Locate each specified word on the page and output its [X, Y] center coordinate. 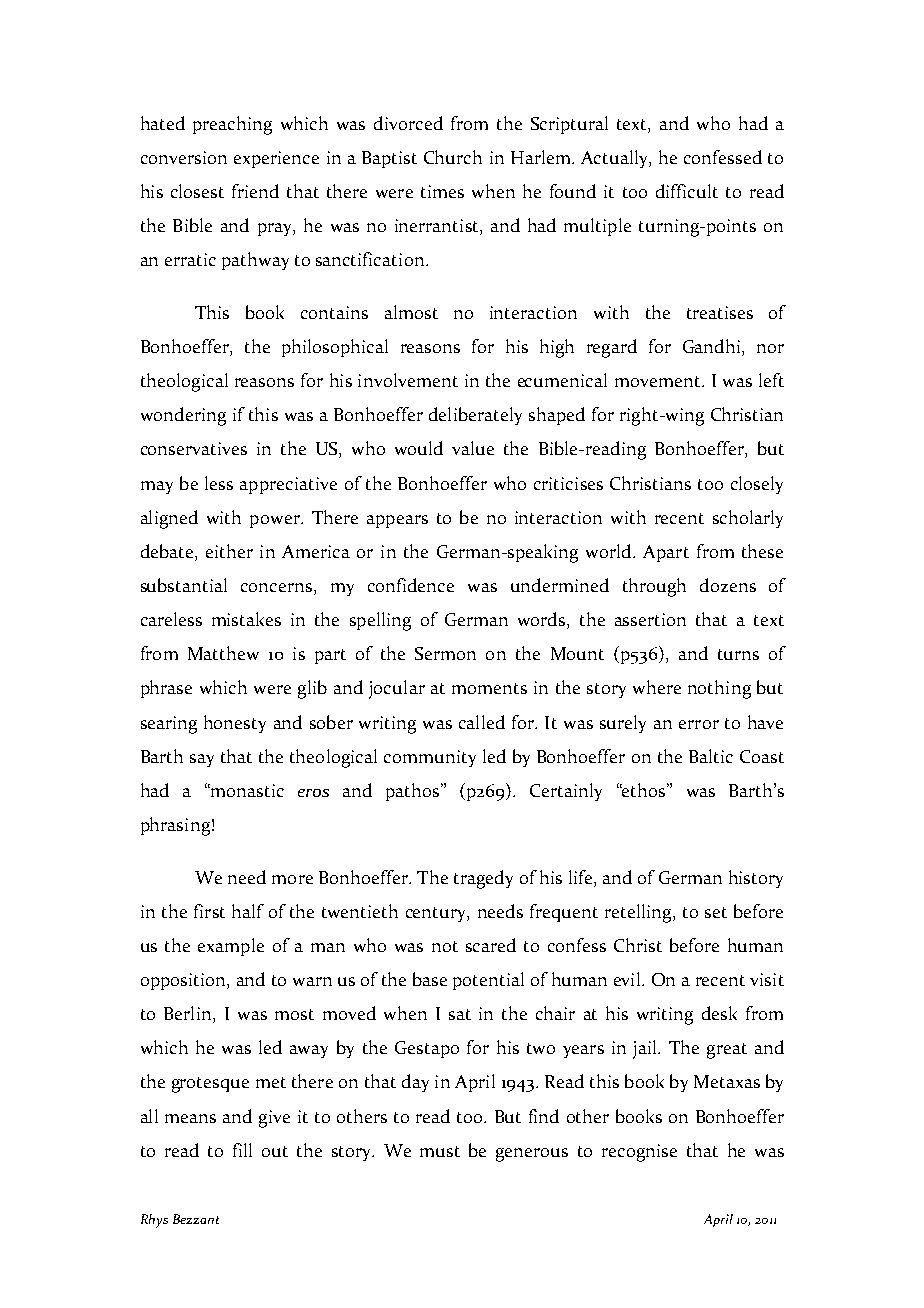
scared [491, 945]
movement [659, 381]
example [231, 947]
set [716, 912]
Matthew [223, 653]
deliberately [475, 416]
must [440, 1151]
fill [242, 1150]
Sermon [445, 653]
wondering [183, 416]
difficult [687, 191]
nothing [719, 689]
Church [453, 157]
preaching [232, 125]
